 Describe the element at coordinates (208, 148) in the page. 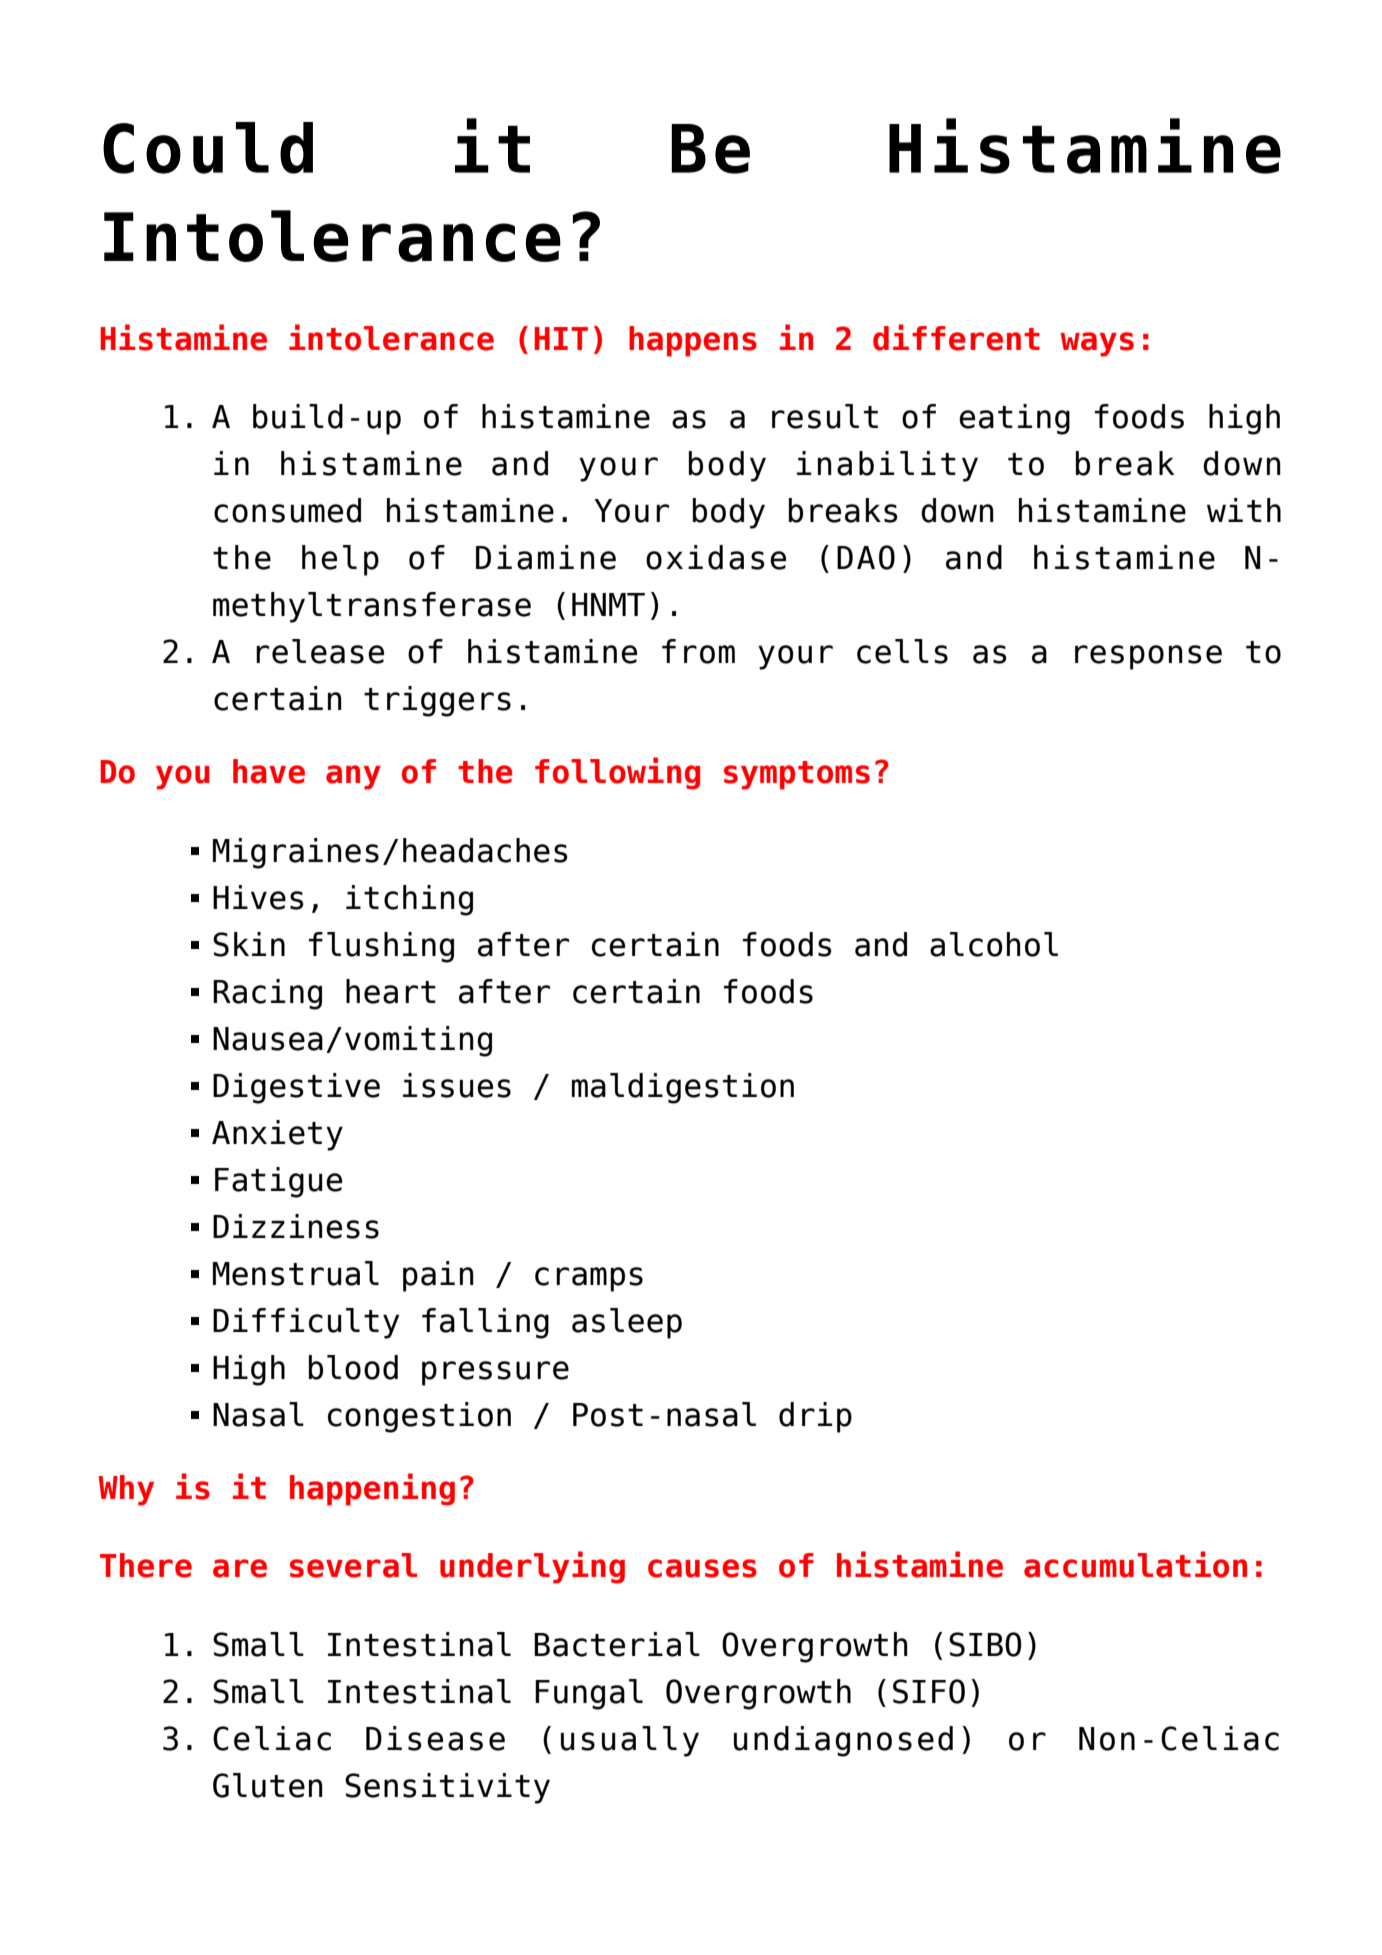

I see `Could` at that location.
